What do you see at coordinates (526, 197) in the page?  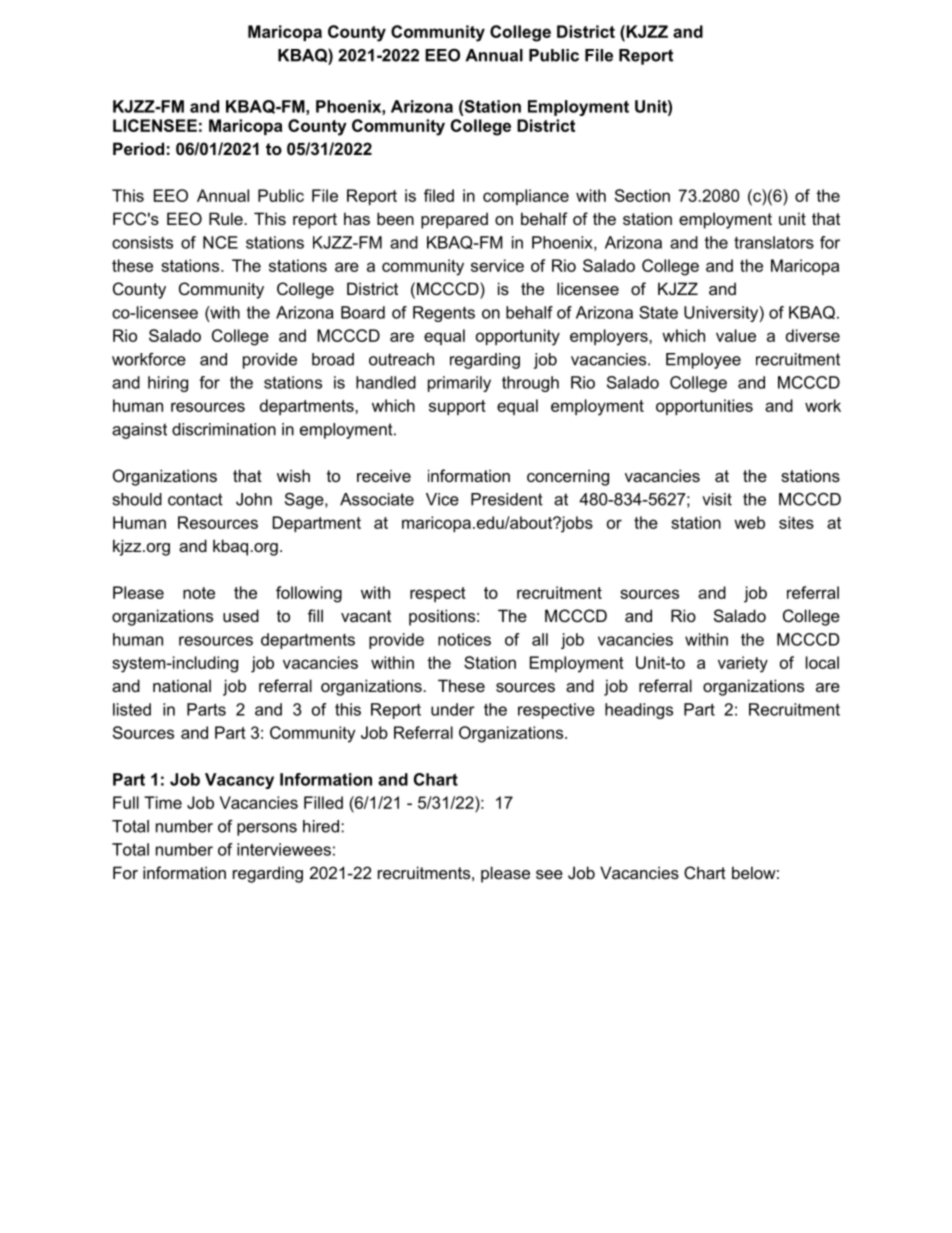 I see `compliance` at bounding box center [526, 197].
